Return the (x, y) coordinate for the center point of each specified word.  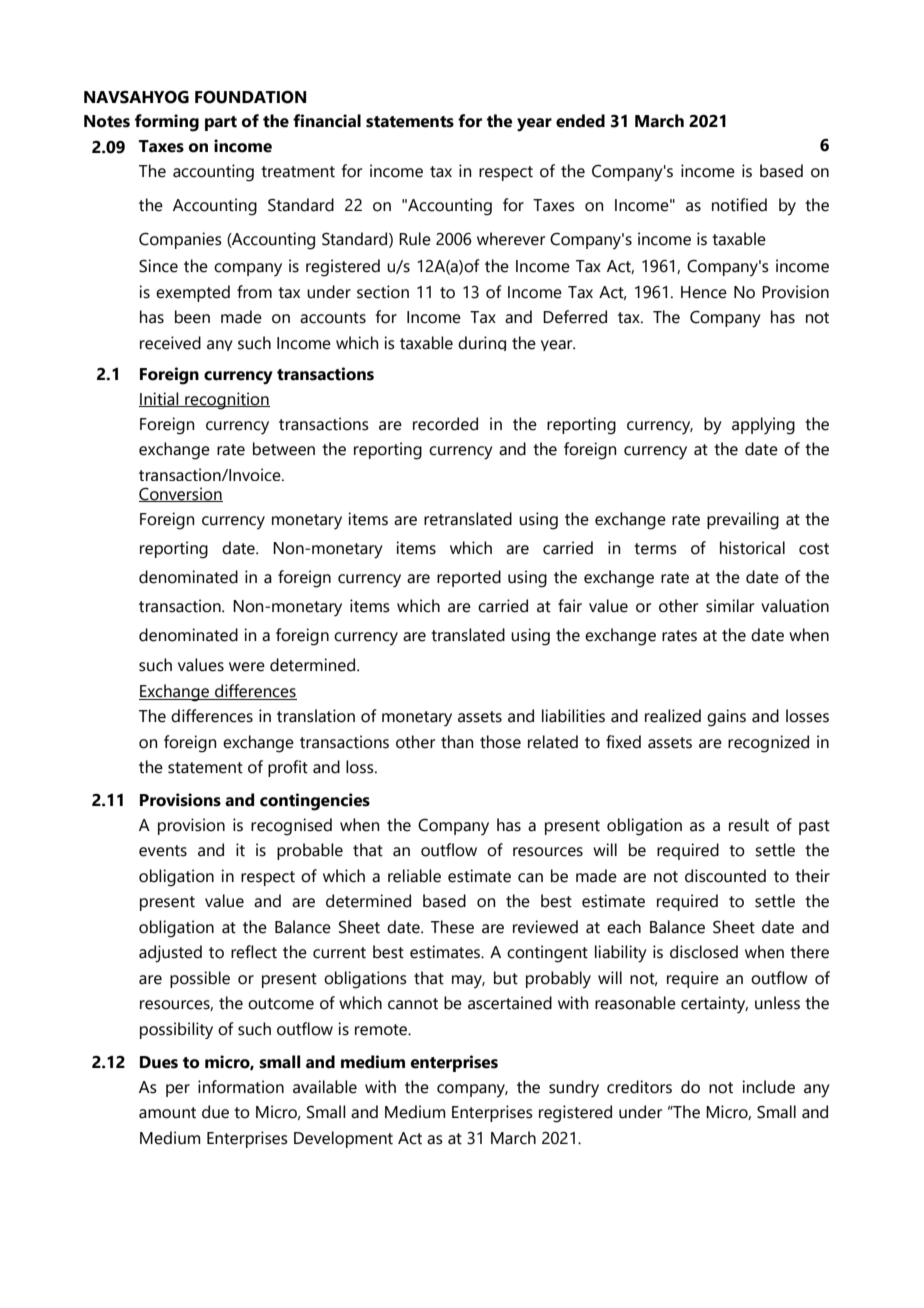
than (457, 742)
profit (288, 768)
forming (167, 123)
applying (763, 426)
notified (739, 205)
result (749, 825)
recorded (445, 424)
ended (580, 121)
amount (167, 1113)
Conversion (181, 494)
